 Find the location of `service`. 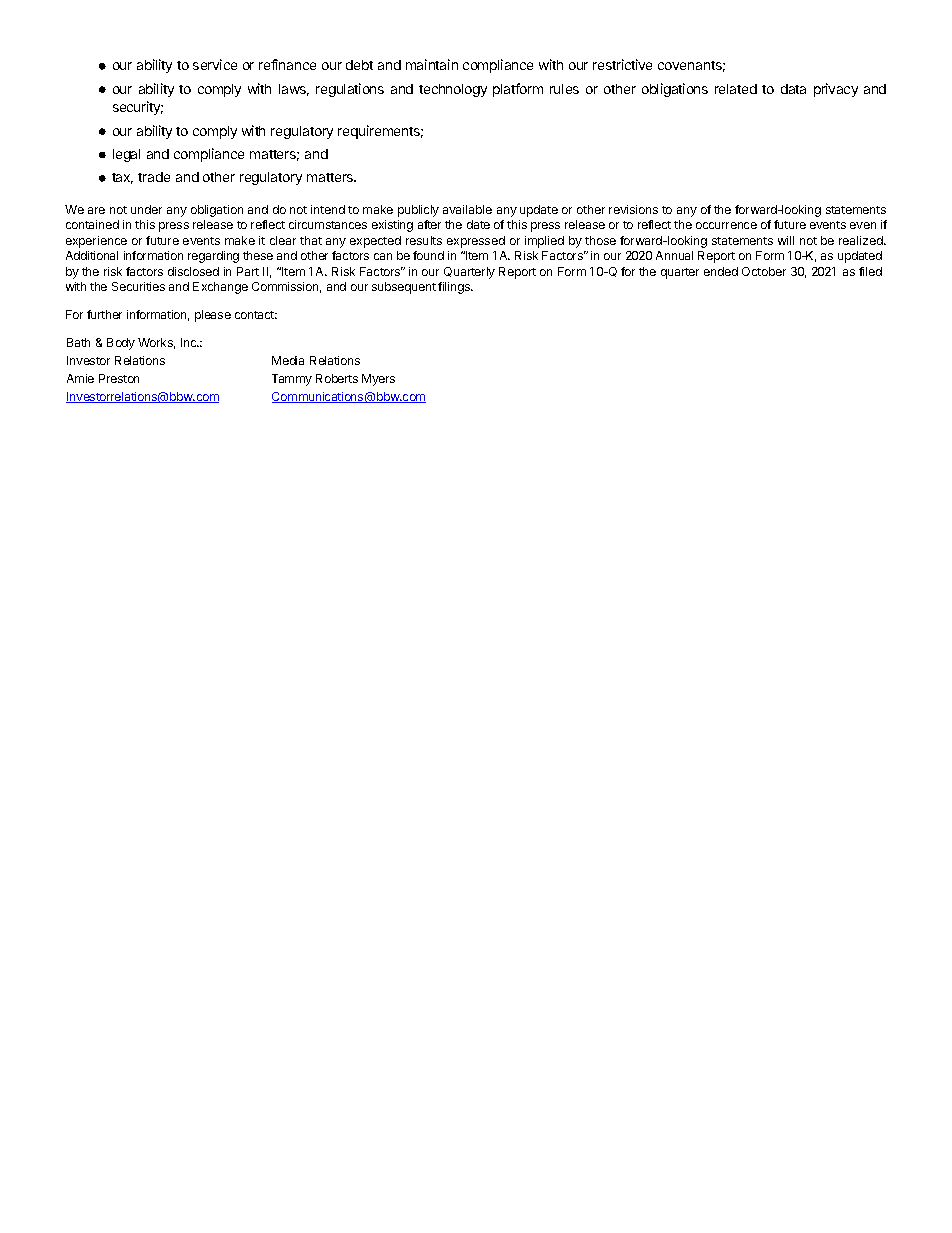

service is located at coordinates (215, 64).
